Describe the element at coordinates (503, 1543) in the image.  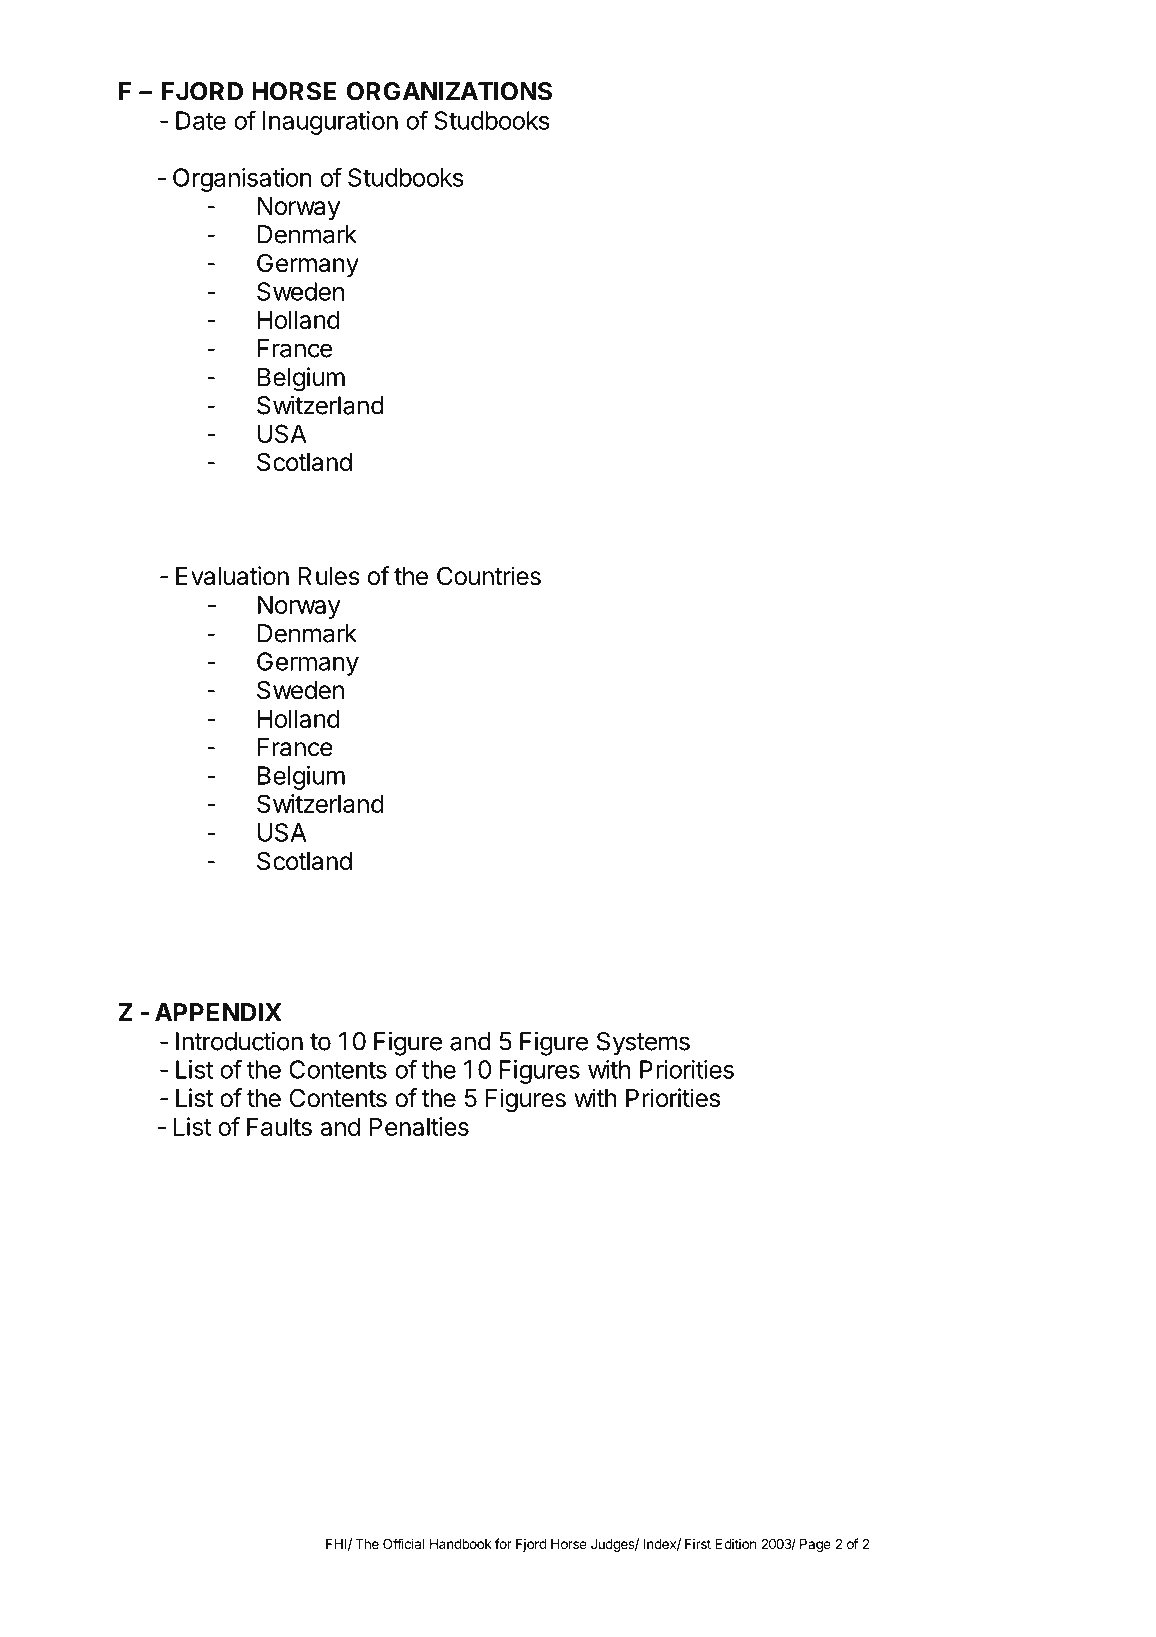
I see `for` at that location.
